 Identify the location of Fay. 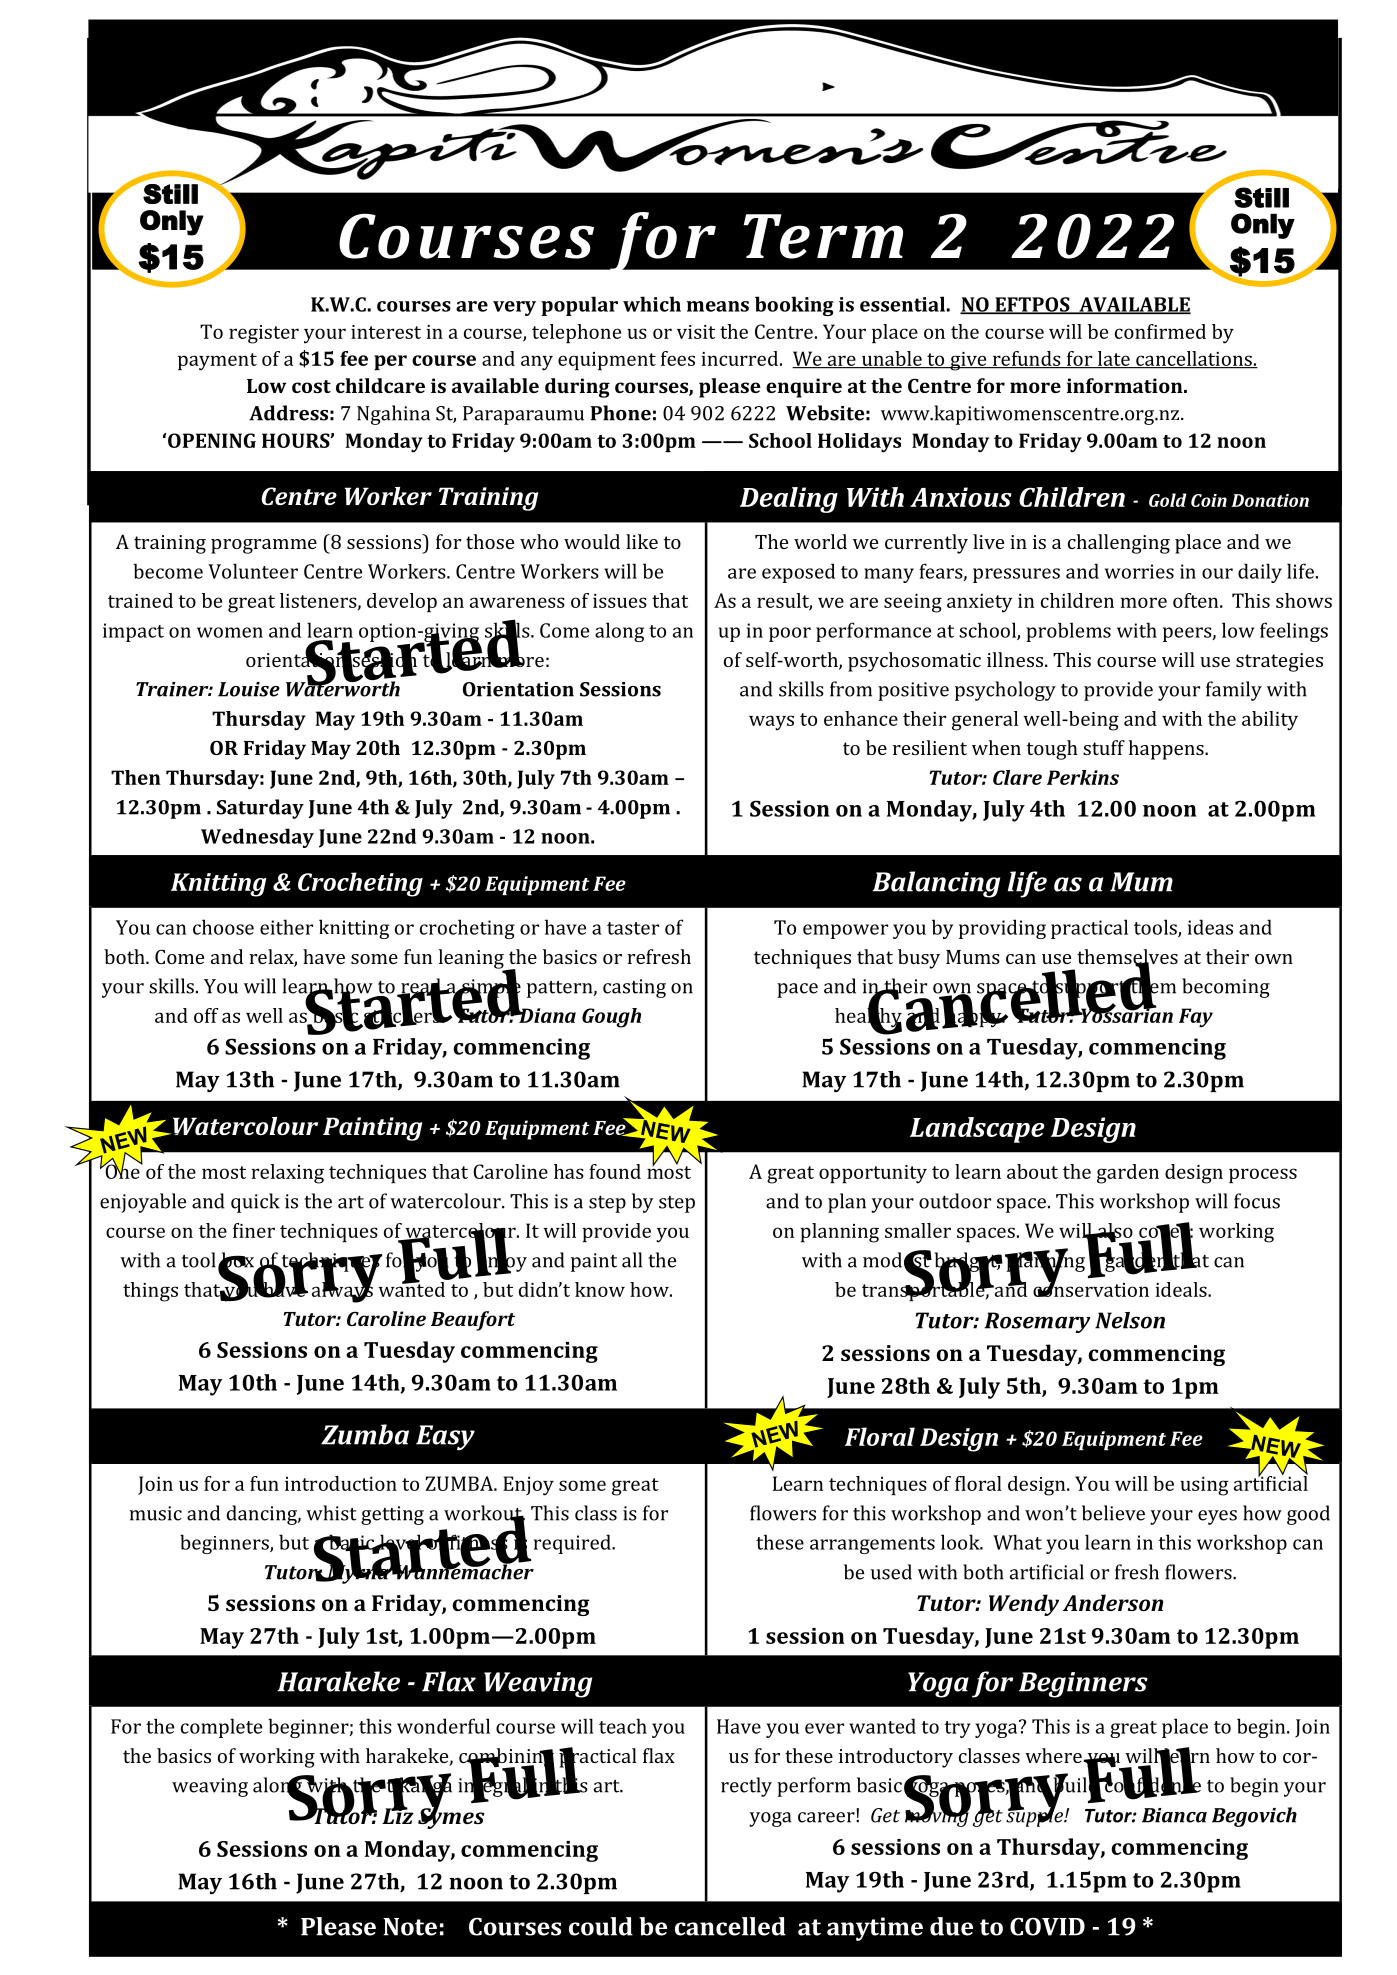
(1196, 1018).
